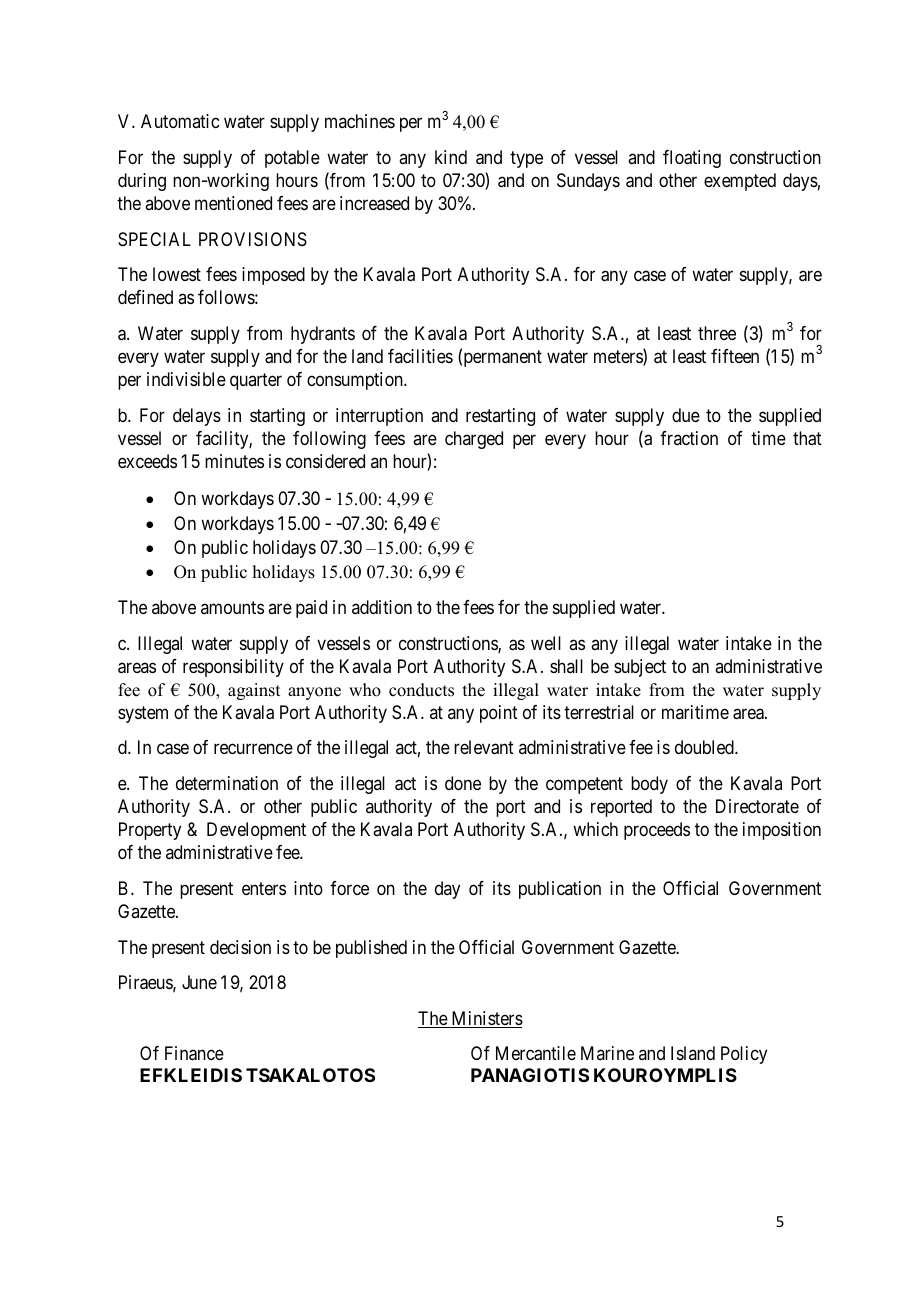 This screenshot has height=1308, width=924. Describe the element at coordinates (744, 1055) in the screenshot. I see `Policy` at that location.
